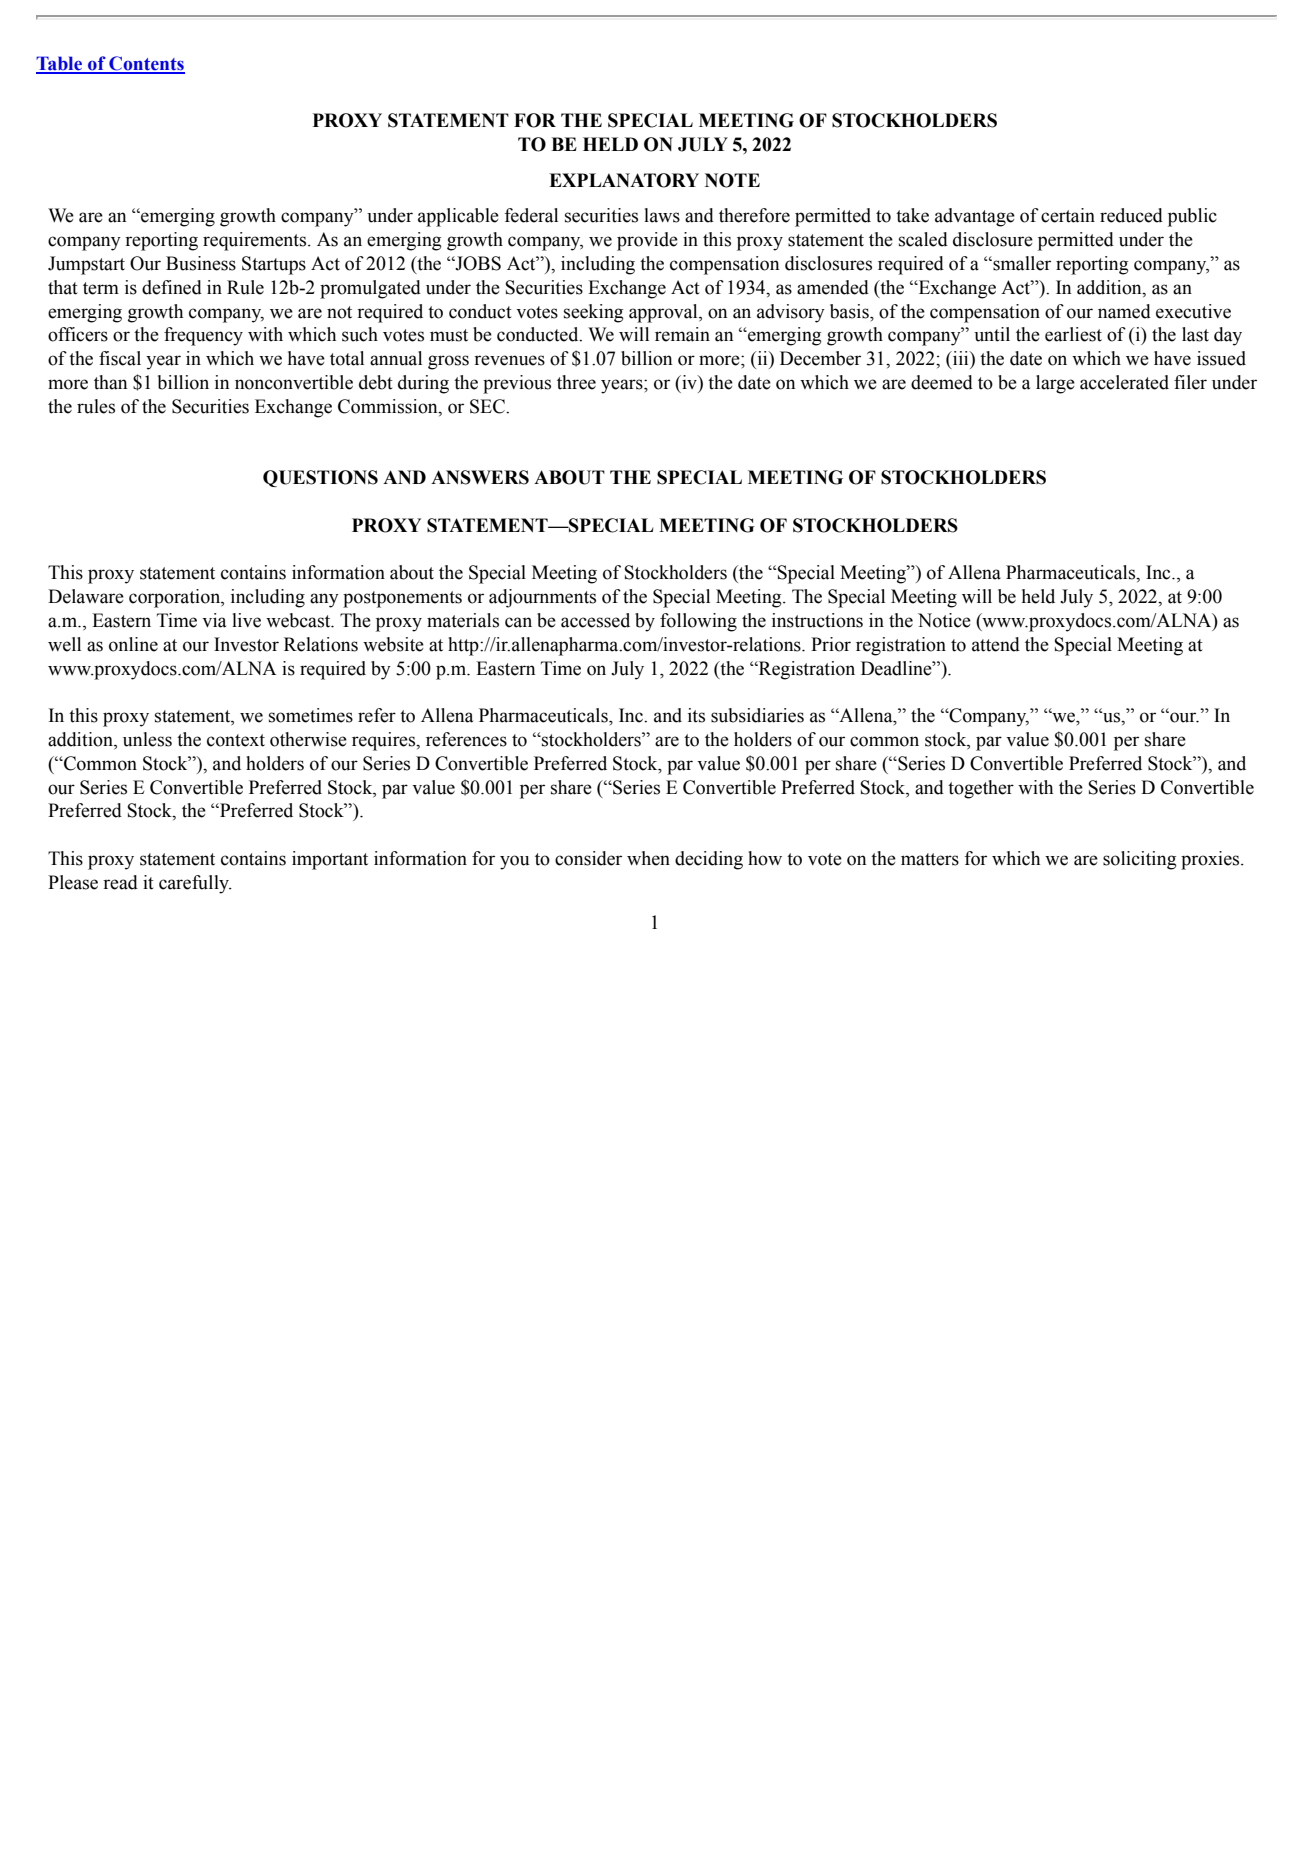 Image resolution: width=1311 pixels, height=1856 pixels. What do you see at coordinates (146, 64) in the image?
I see `Contents` at bounding box center [146, 64].
